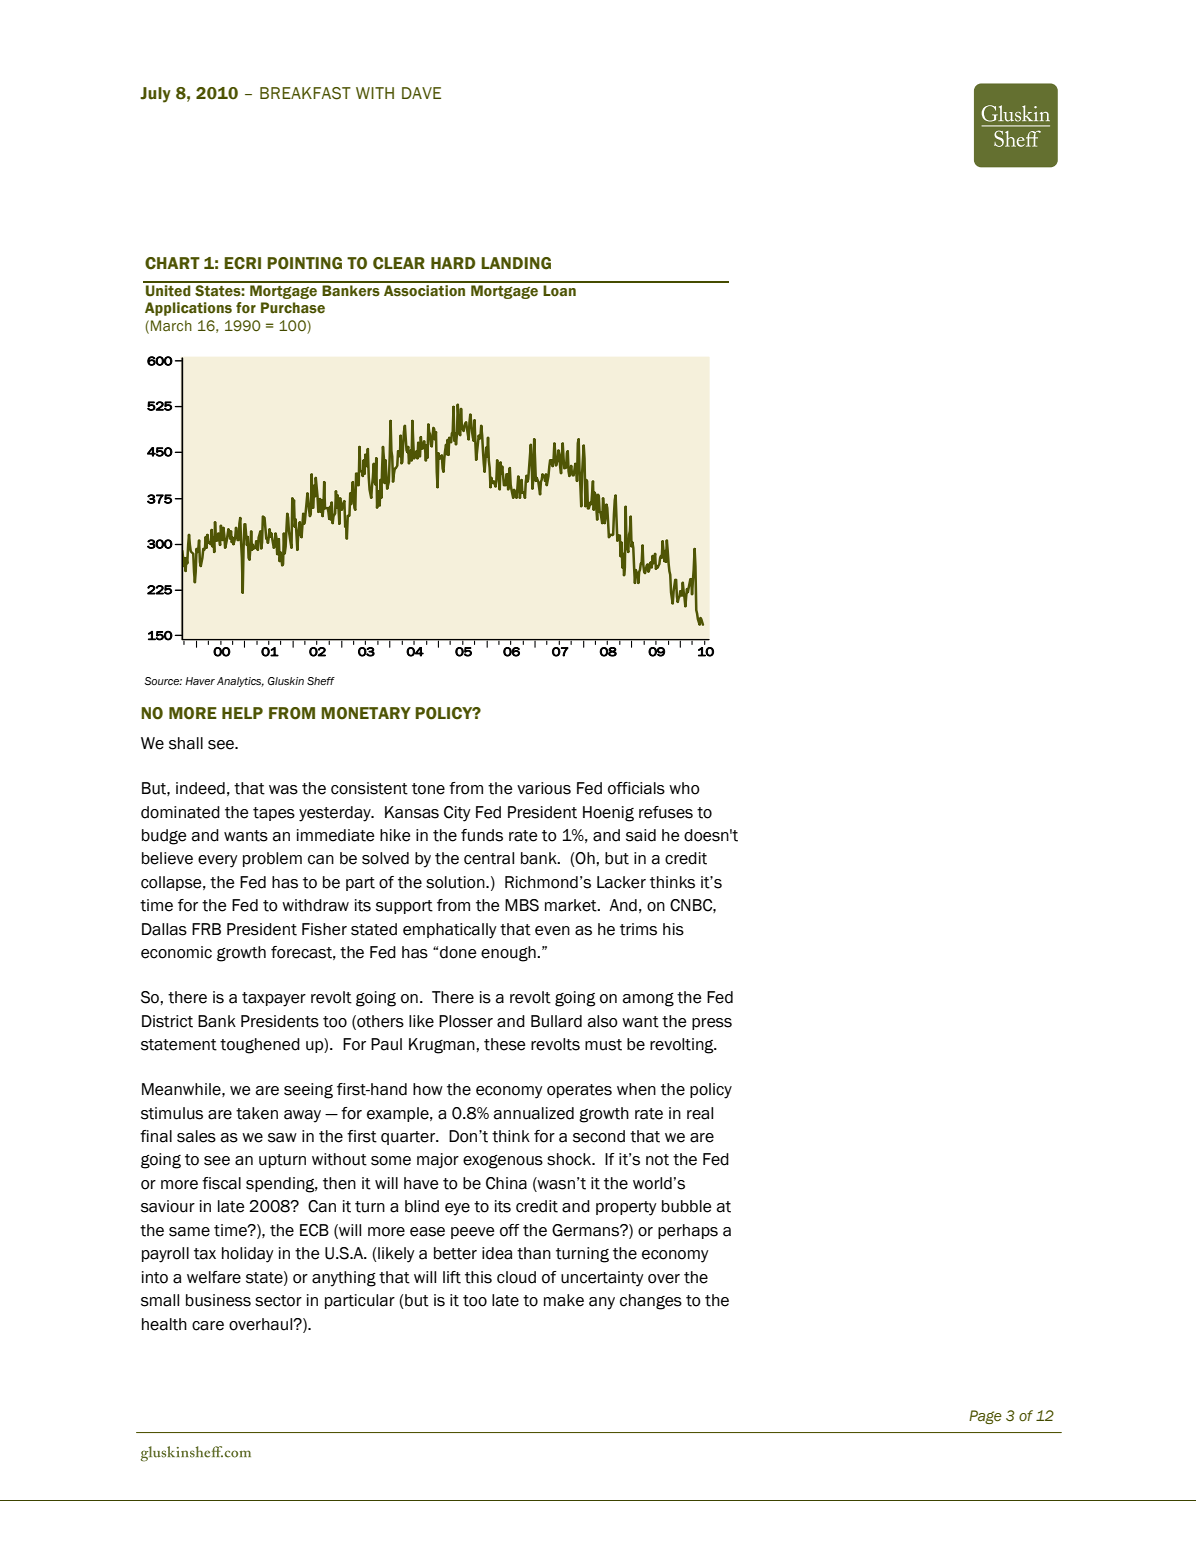 The width and height of the screenshot is (1196, 1548). Describe the element at coordinates (544, 788) in the screenshot. I see `various` at that location.
